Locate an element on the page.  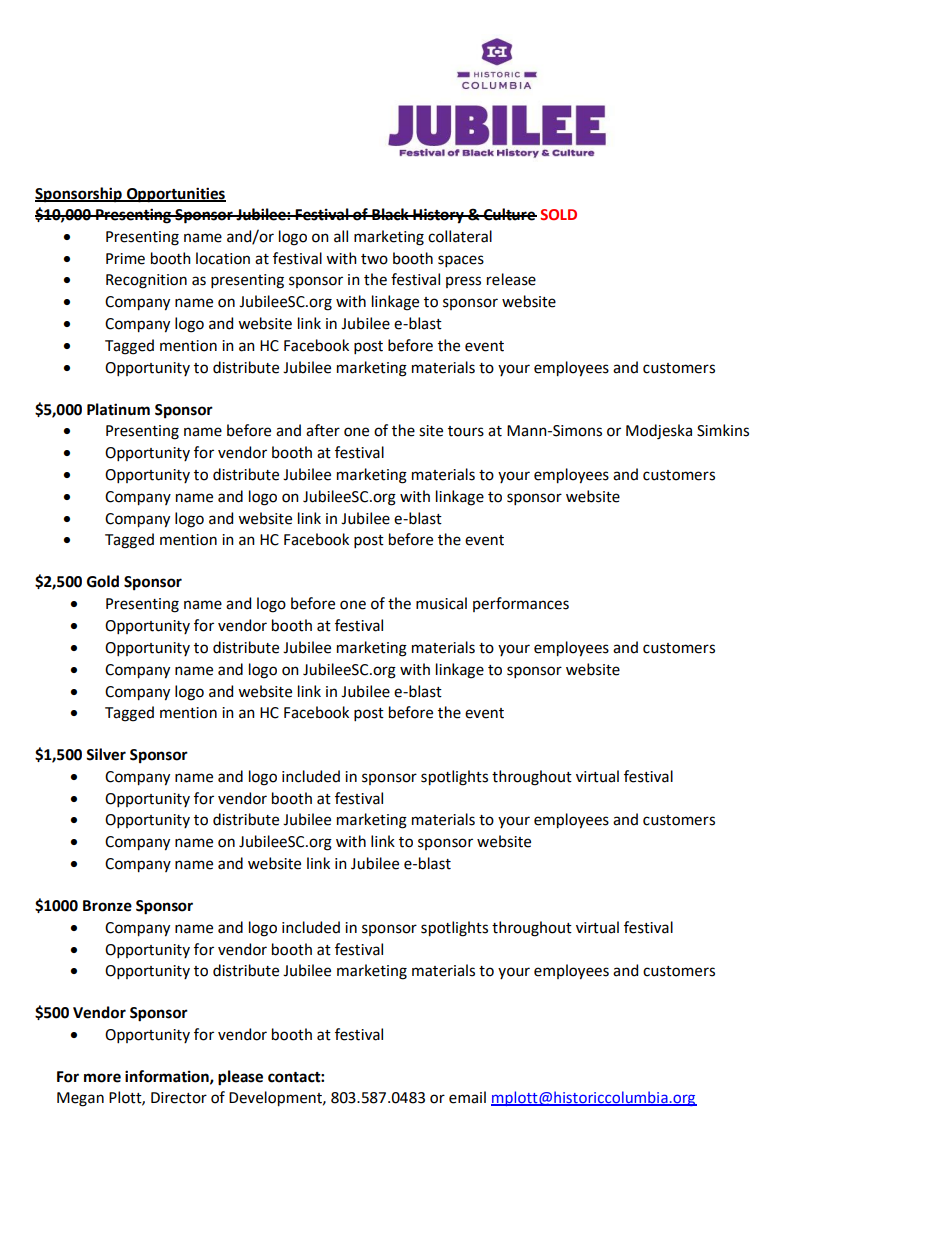
email is located at coordinates (467, 1097).
